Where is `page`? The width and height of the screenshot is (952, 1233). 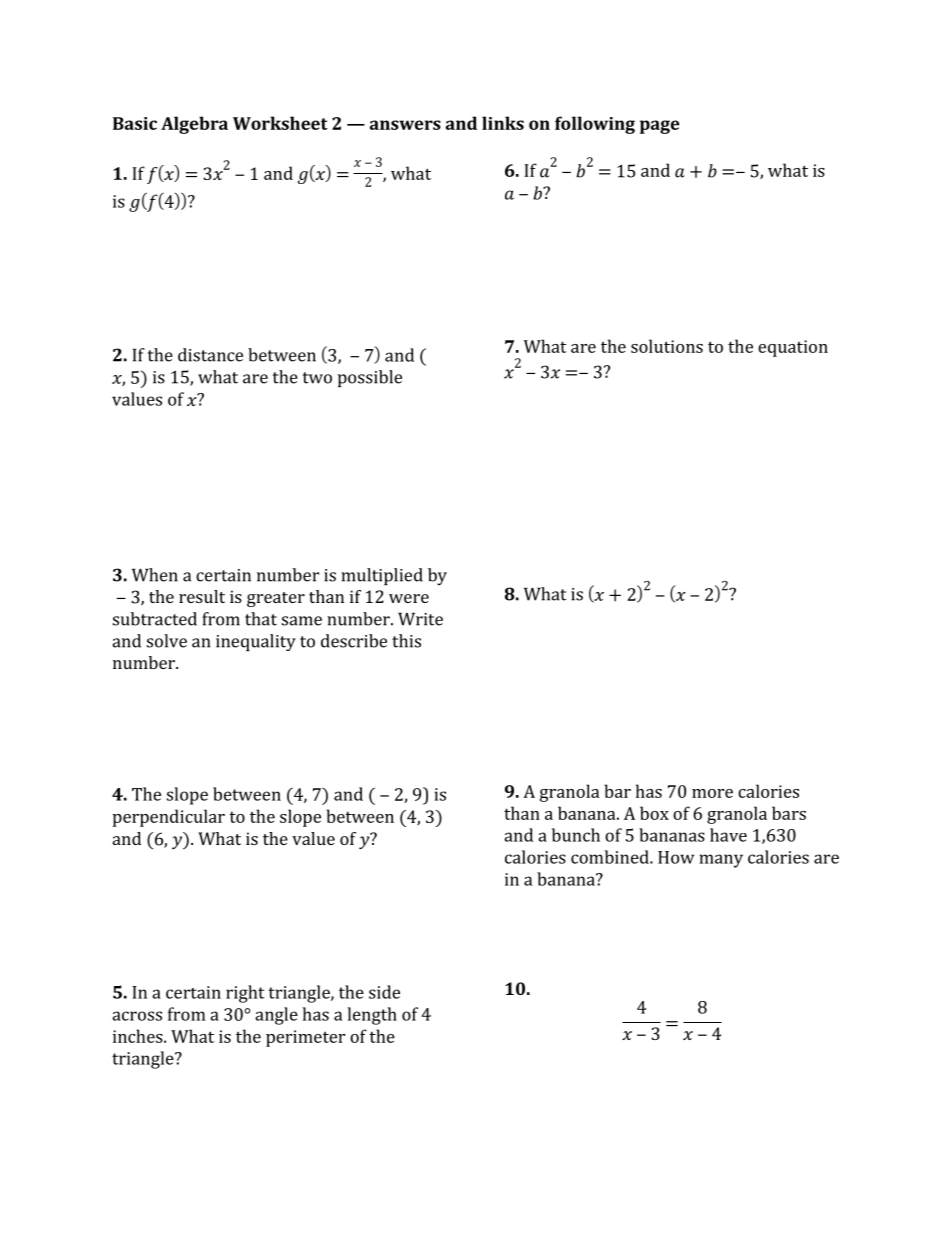 page is located at coordinates (660, 127).
